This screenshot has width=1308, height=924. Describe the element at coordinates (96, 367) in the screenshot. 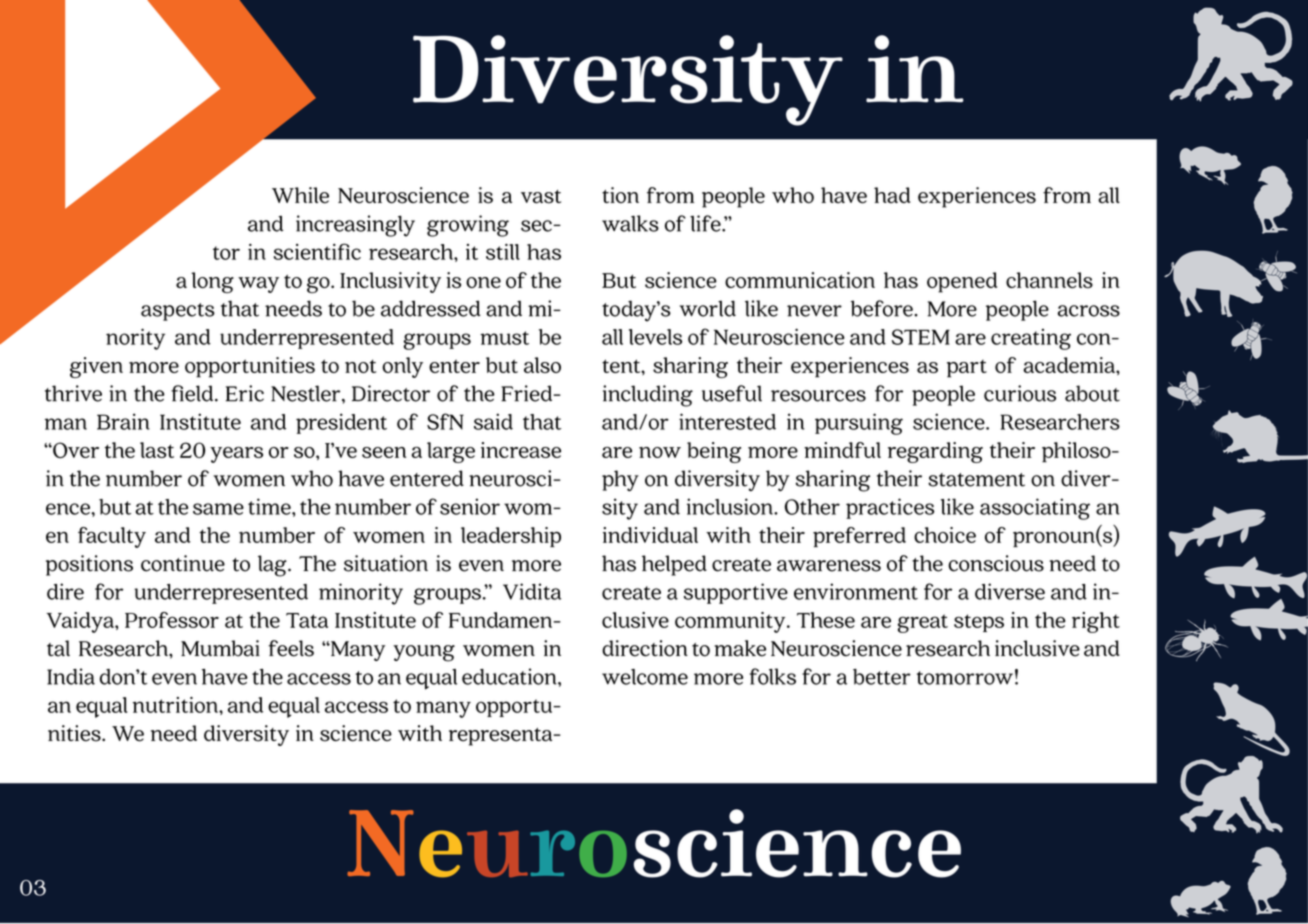

I see `given` at that location.
